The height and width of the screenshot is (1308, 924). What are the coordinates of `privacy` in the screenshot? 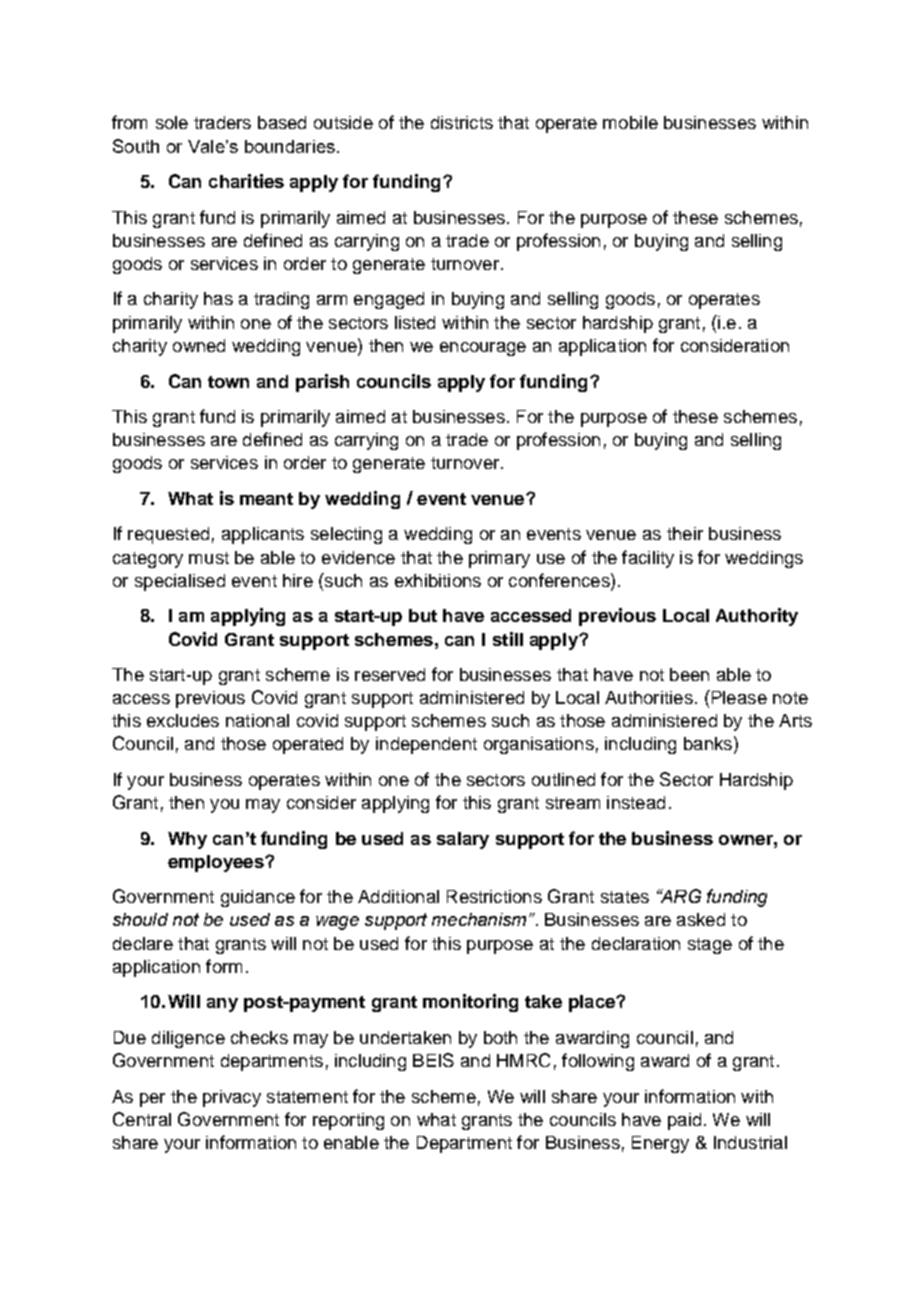 It's located at (232, 1098).
